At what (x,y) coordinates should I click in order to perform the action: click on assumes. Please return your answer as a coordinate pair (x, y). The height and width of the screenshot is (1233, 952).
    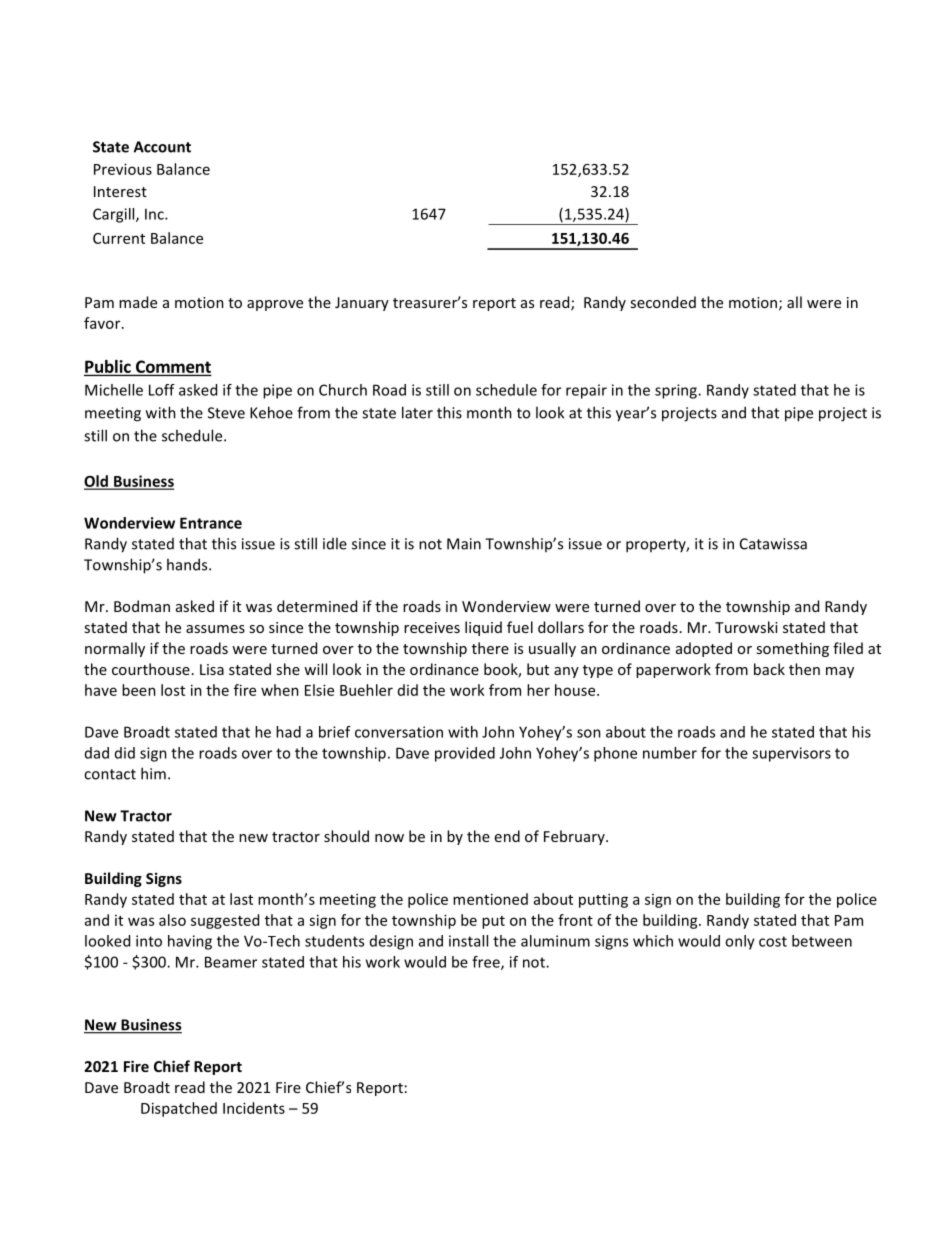
    Looking at the image, I should click on (215, 629).
